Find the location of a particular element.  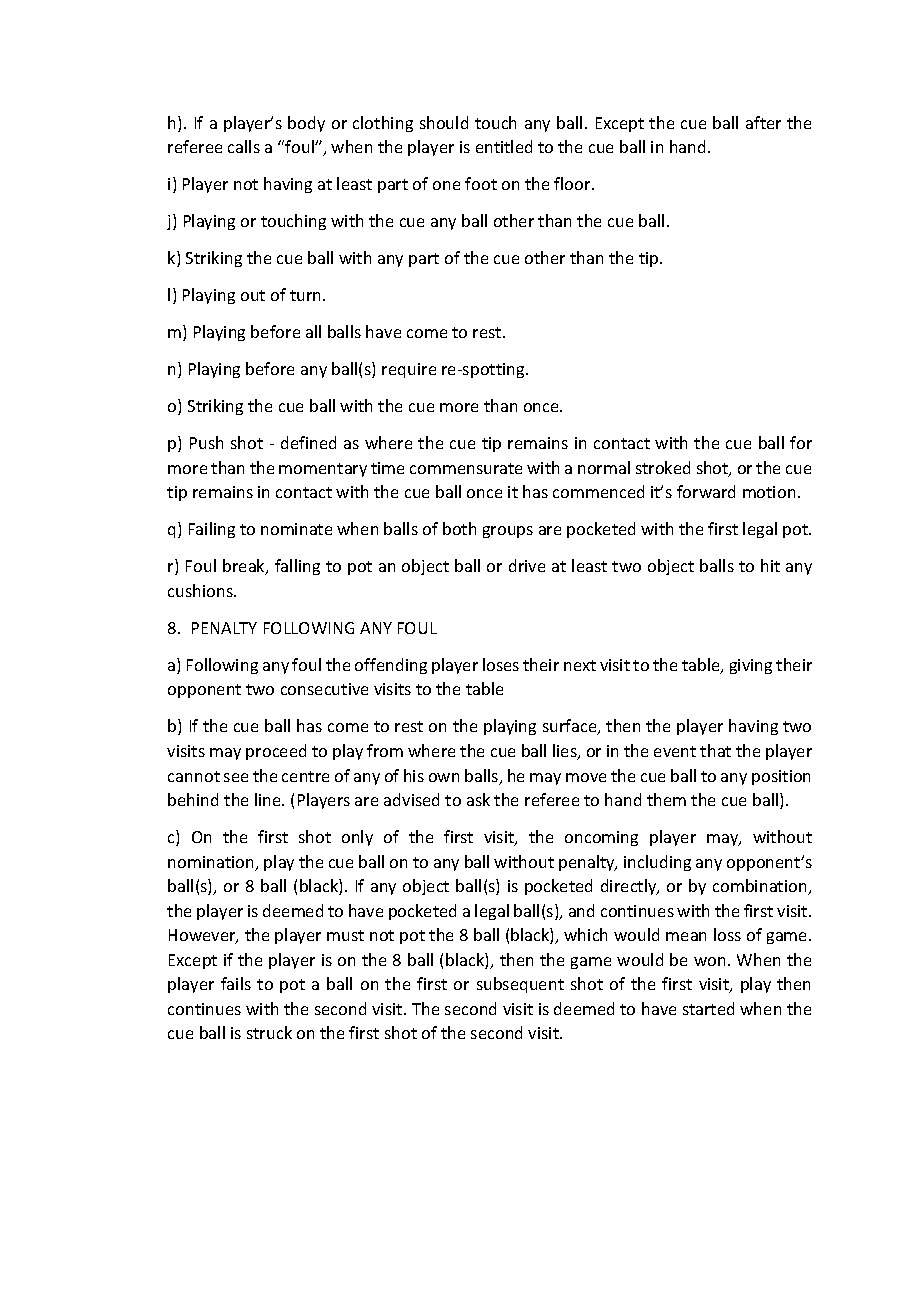

after is located at coordinates (763, 122).
